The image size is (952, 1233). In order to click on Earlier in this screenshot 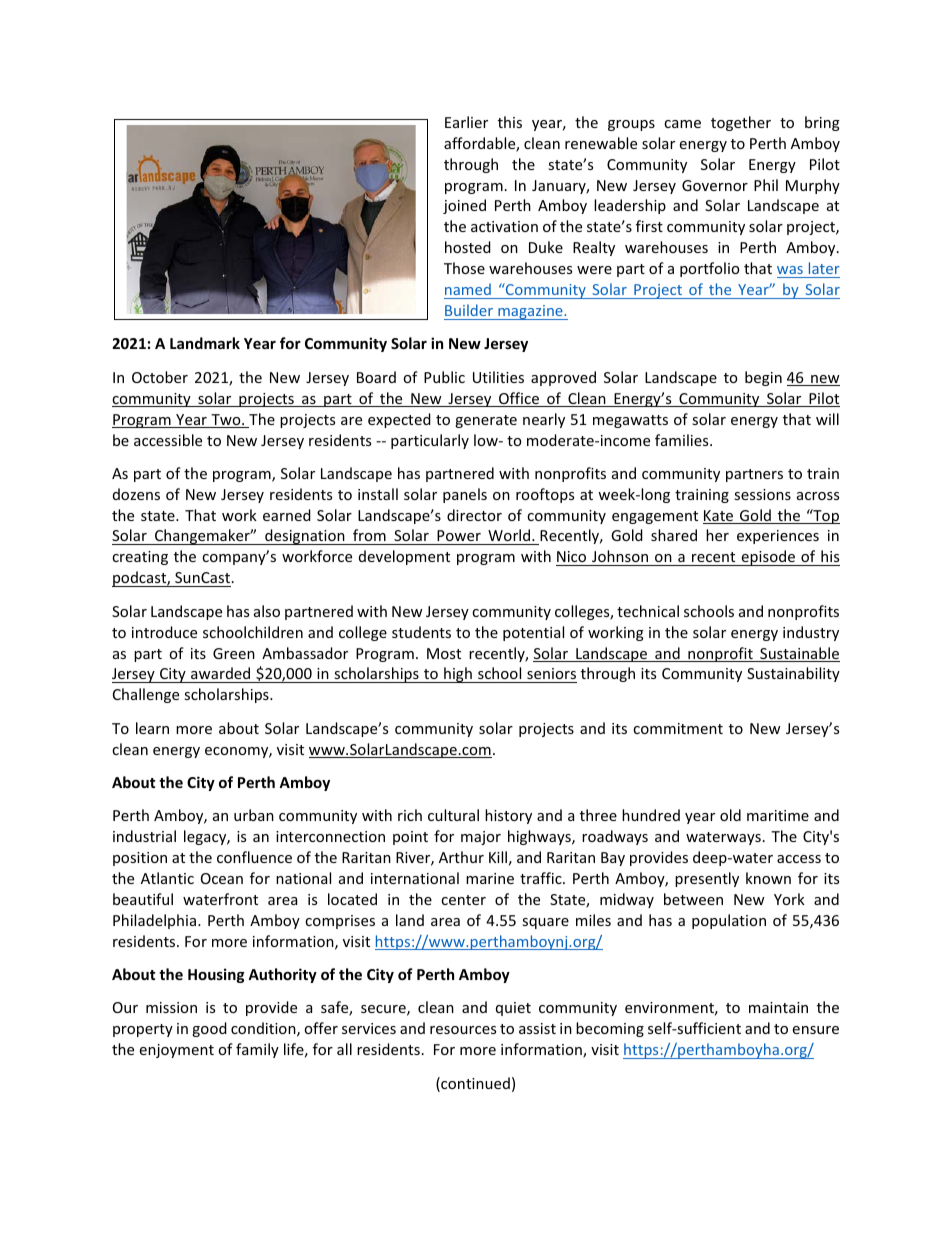, I will do `click(466, 122)`.
